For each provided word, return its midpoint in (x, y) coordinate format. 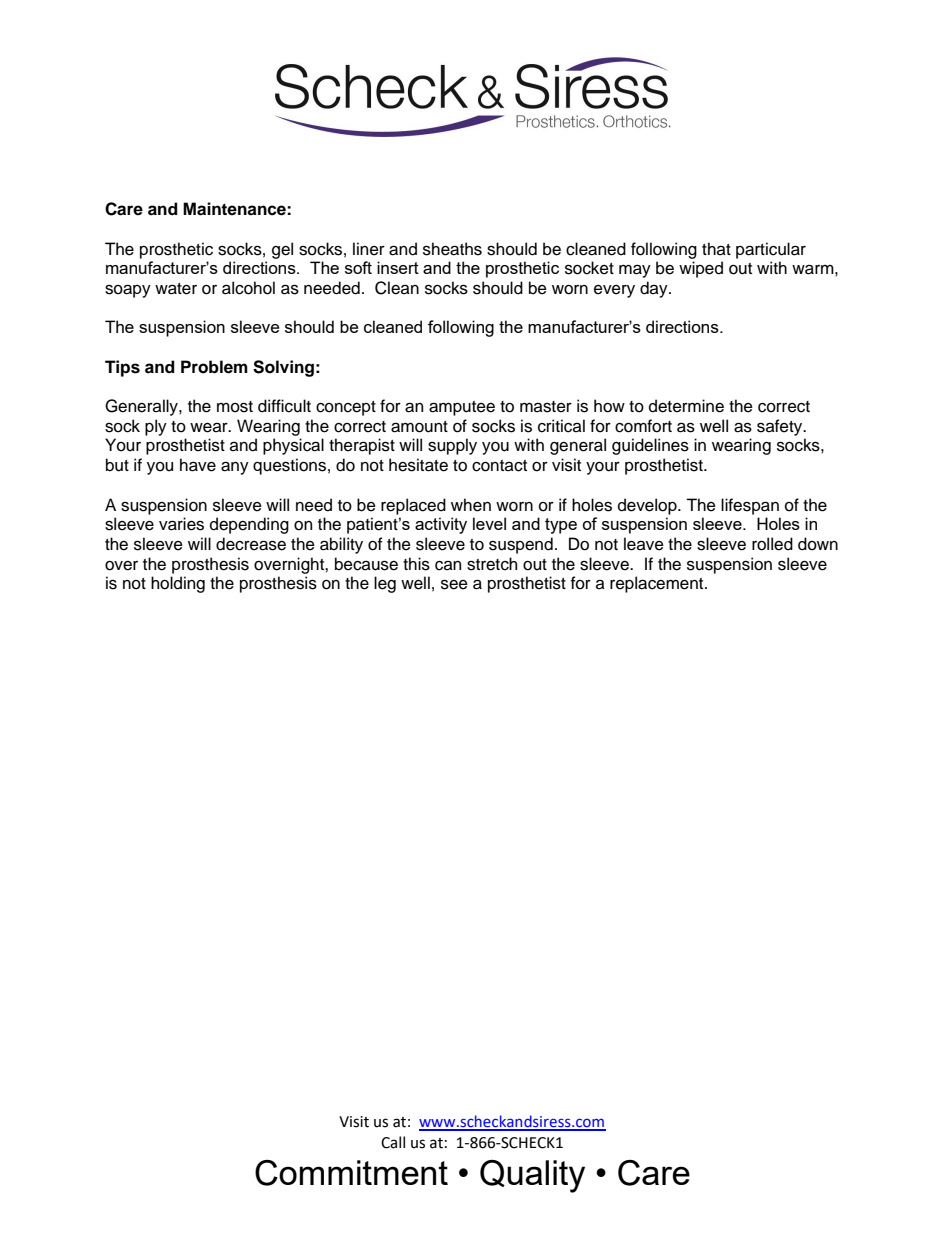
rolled (772, 544)
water (176, 289)
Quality (532, 1176)
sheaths (452, 249)
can (448, 566)
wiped (701, 269)
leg (385, 584)
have (198, 465)
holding (178, 584)
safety (781, 427)
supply (452, 446)
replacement (658, 584)
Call (393, 1142)
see (454, 584)
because (366, 564)
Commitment (351, 1173)
